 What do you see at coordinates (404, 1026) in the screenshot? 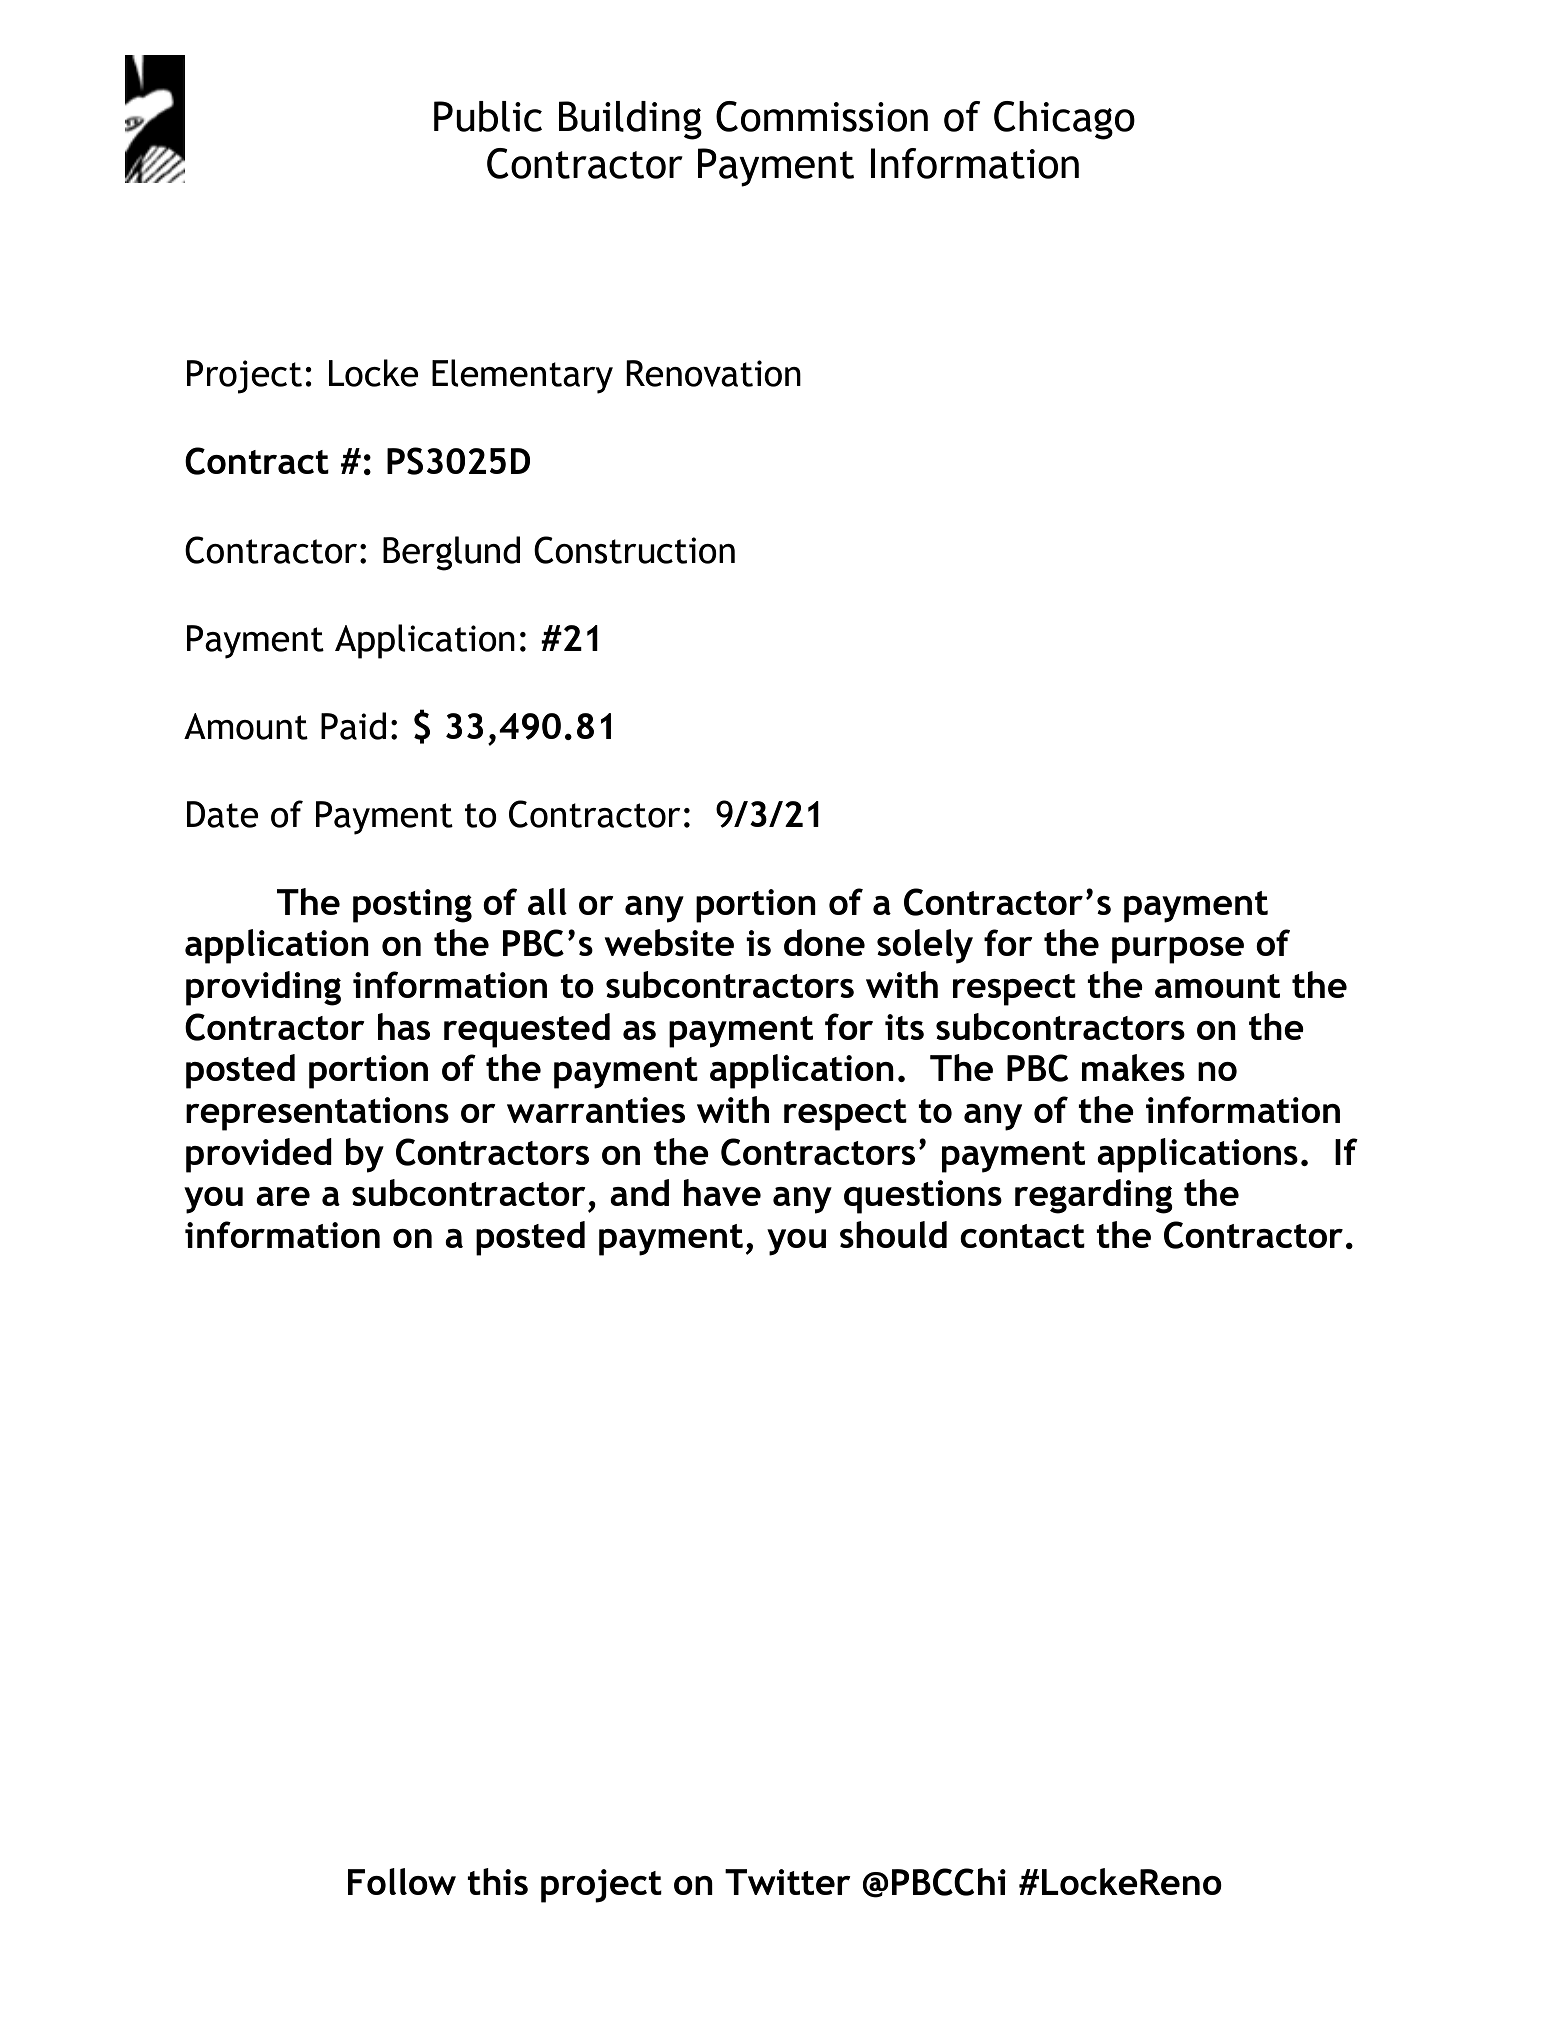
I see `has` at bounding box center [404, 1026].
